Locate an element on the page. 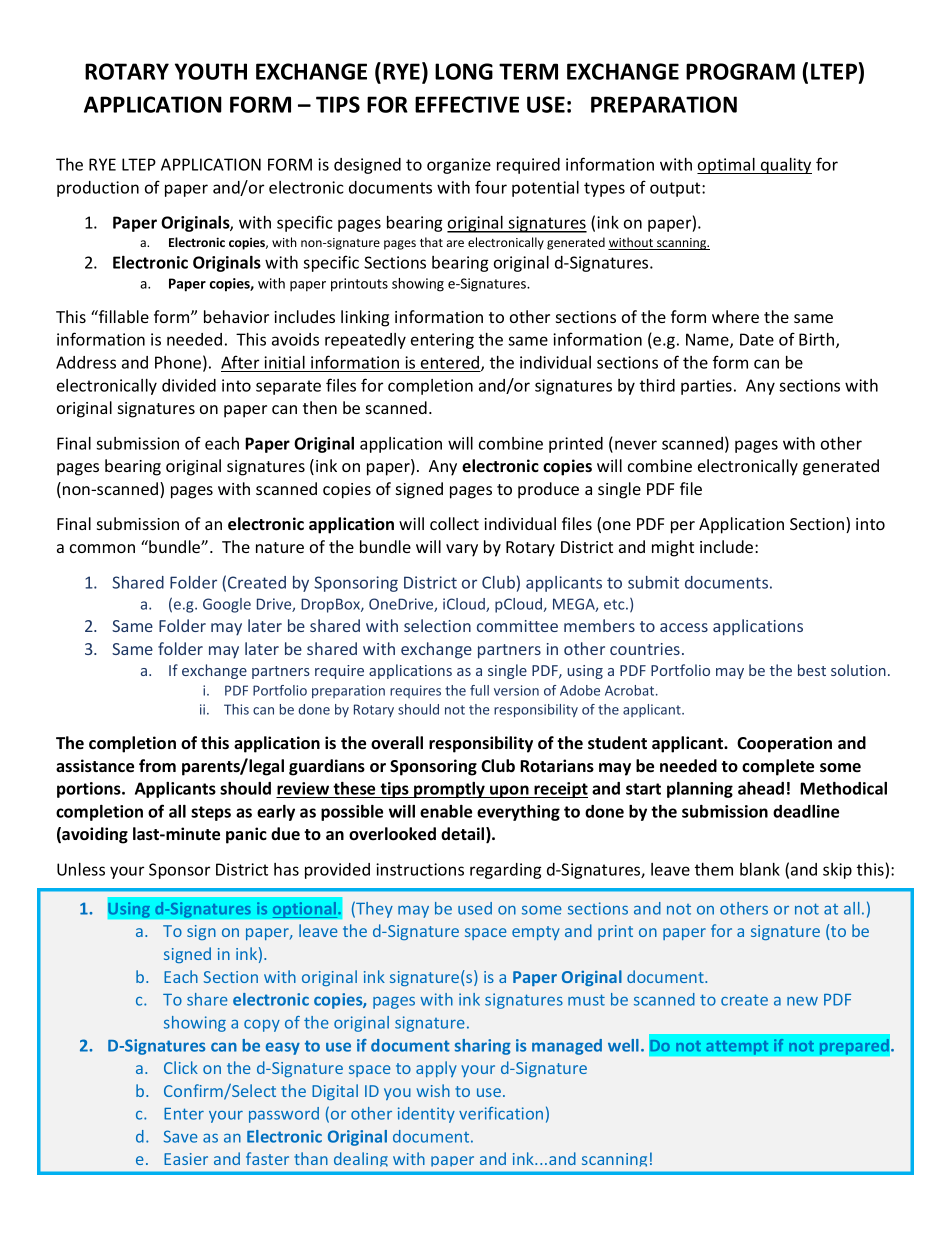  PROGRAM is located at coordinates (740, 71).
